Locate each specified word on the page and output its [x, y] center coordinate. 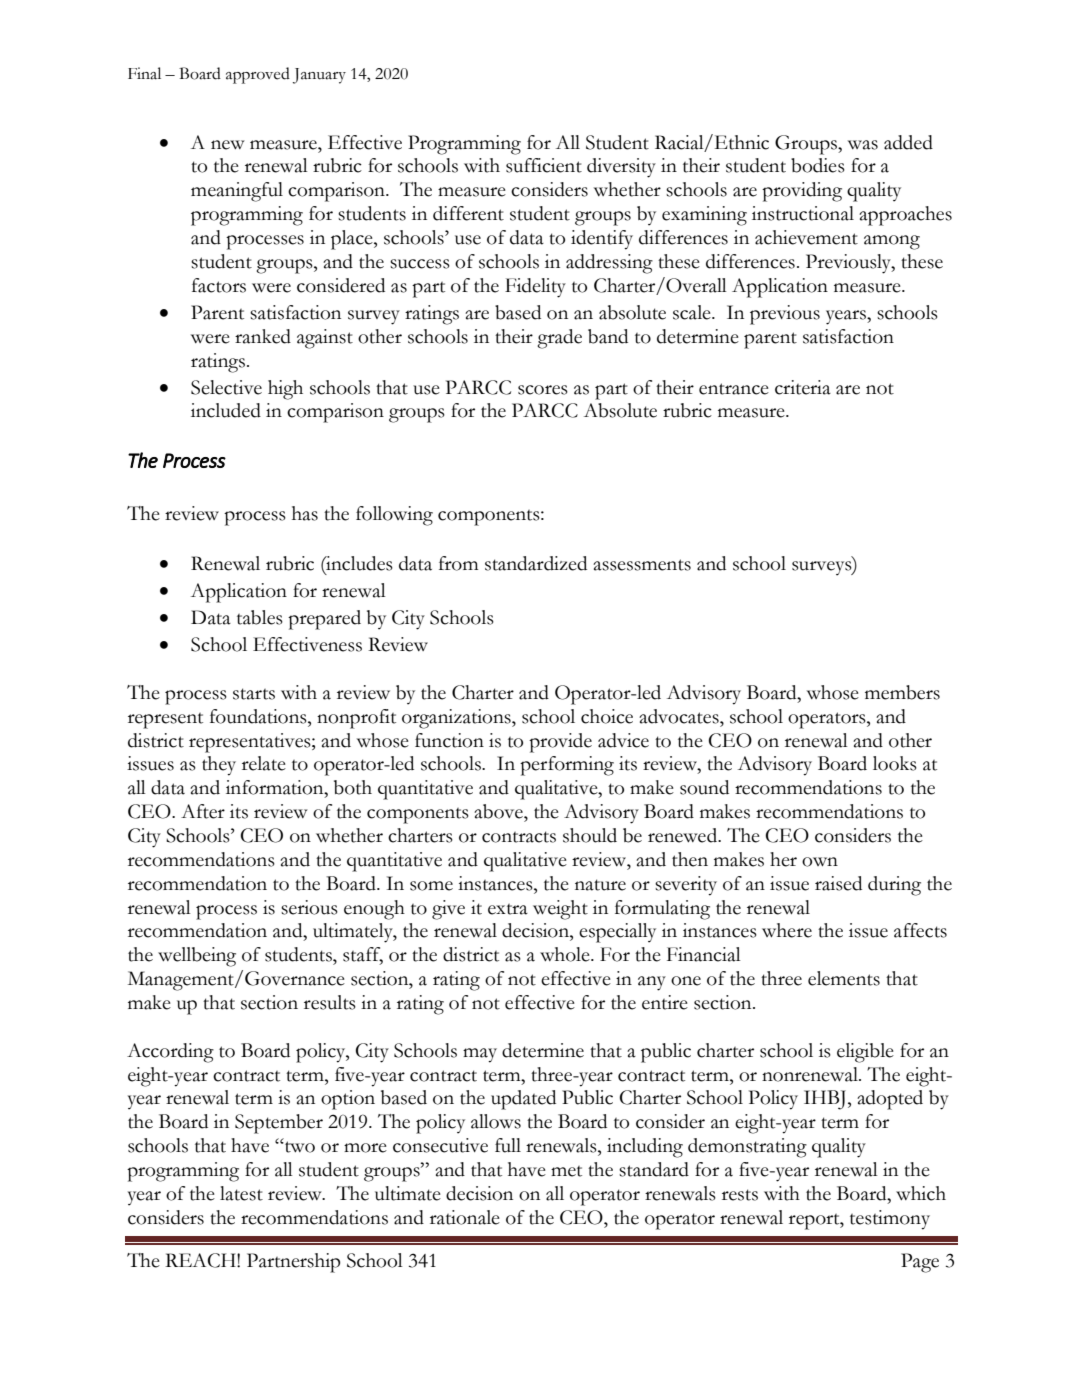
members [902, 692]
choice [607, 716]
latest [241, 1193]
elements [844, 978]
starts [254, 694]
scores [543, 390]
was [863, 145]
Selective [226, 387]
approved [258, 75]
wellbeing [197, 957]
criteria [803, 387]
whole [566, 954]
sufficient [544, 165]
